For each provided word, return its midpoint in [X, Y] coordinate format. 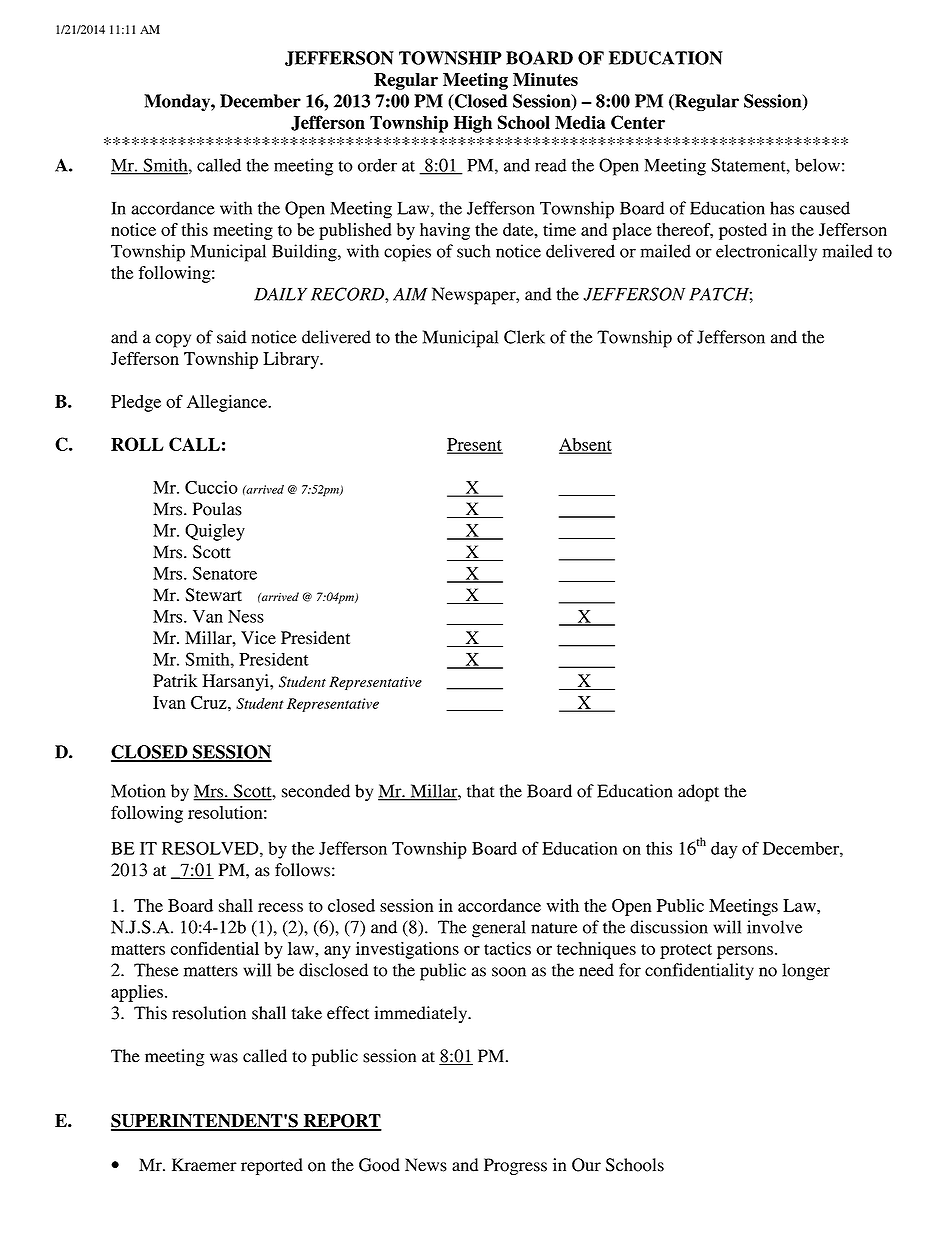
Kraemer [204, 1165]
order [377, 165]
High [473, 124]
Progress [515, 1166]
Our [586, 1165]
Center [638, 122]
